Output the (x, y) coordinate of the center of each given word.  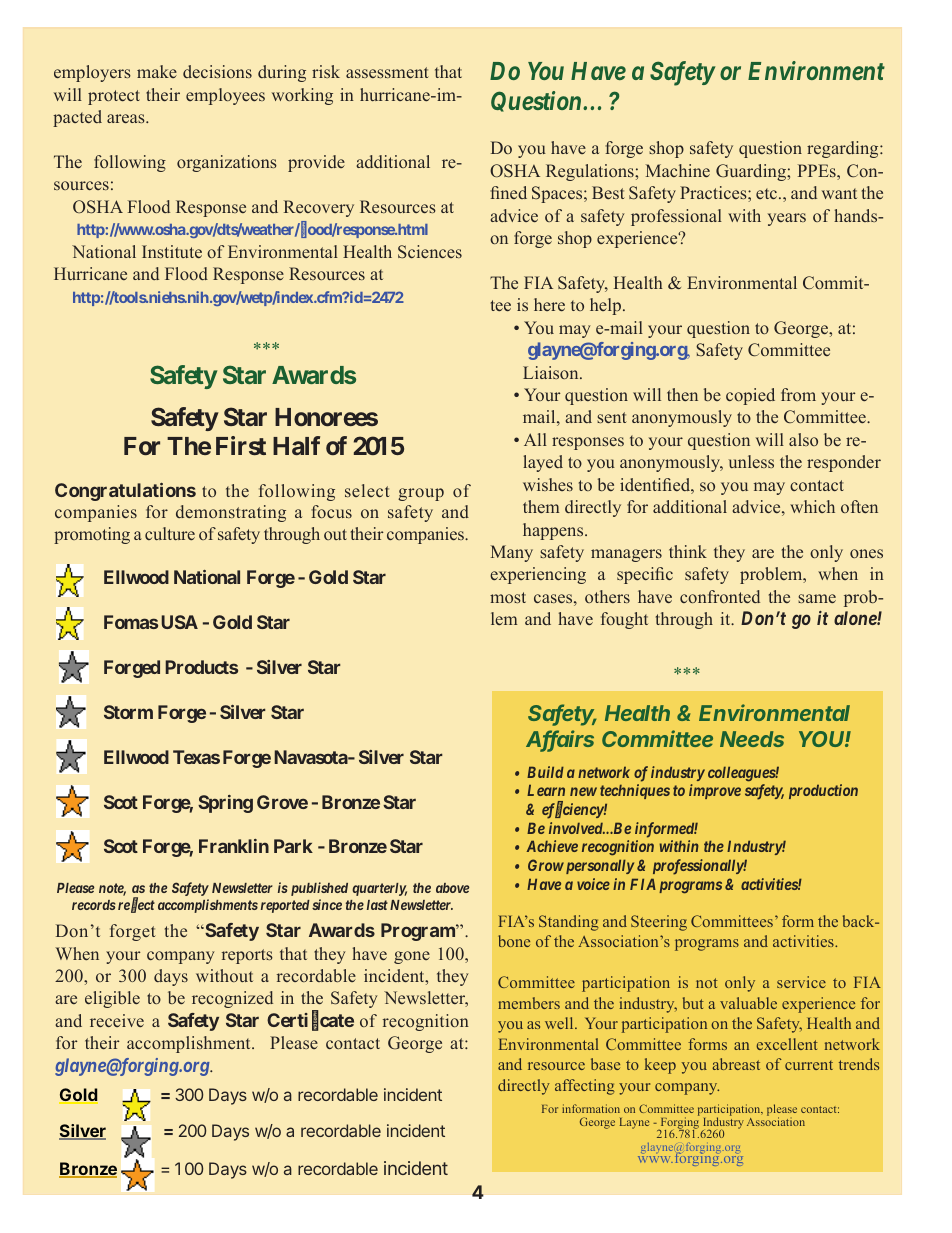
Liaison (552, 372)
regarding (844, 149)
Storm (128, 712)
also (803, 439)
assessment (387, 72)
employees (225, 96)
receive (117, 1020)
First (241, 445)
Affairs (560, 740)
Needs (752, 739)
